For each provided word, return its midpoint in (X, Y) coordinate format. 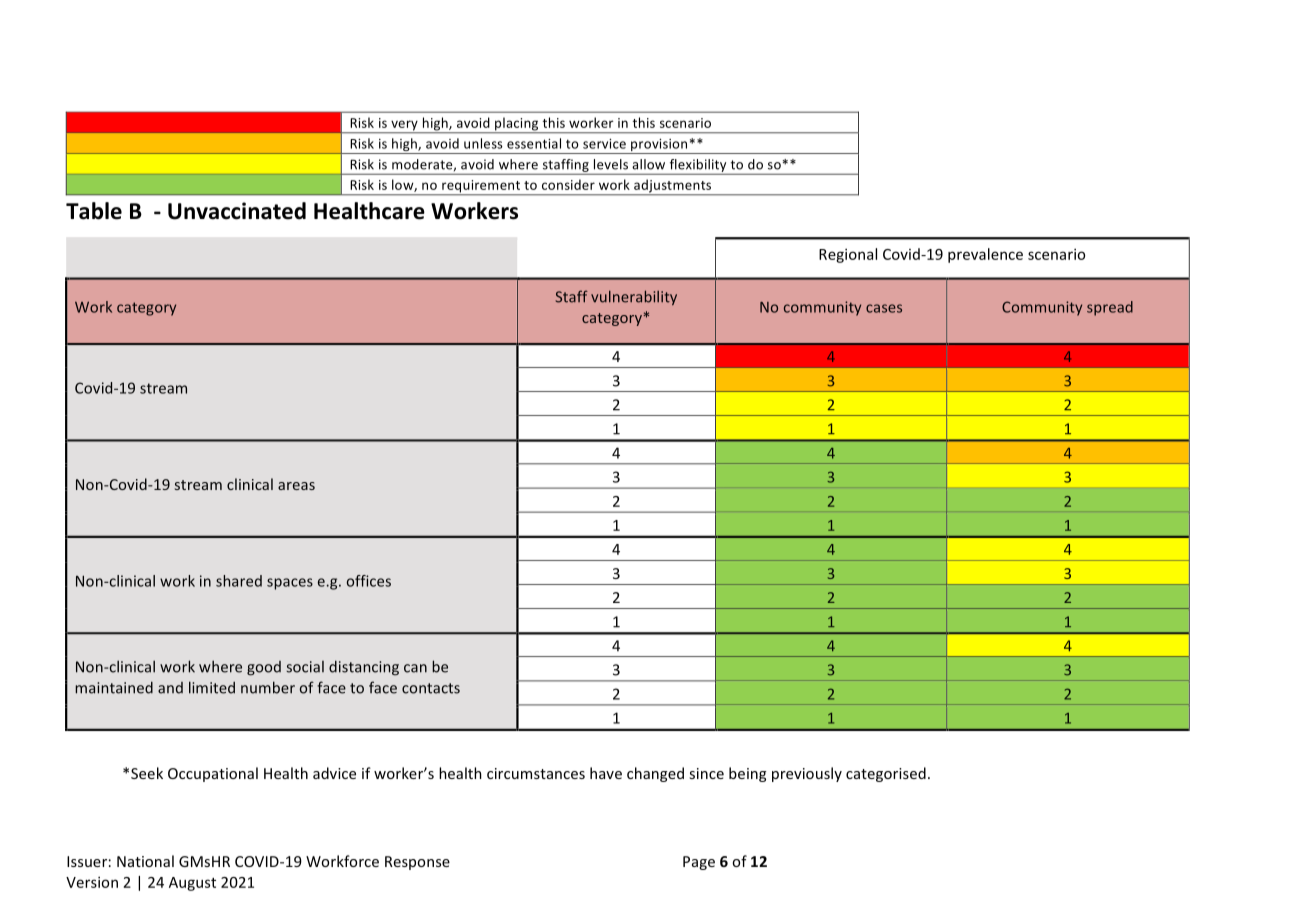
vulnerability (634, 297)
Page (699, 863)
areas (296, 486)
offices (369, 581)
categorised (886, 774)
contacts (431, 688)
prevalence (985, 255)
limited (212, 687)
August (192, 884)
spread (1110, 308)
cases (884, 308)
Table (94, 211)
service (604, 144)
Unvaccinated (237, 211)
